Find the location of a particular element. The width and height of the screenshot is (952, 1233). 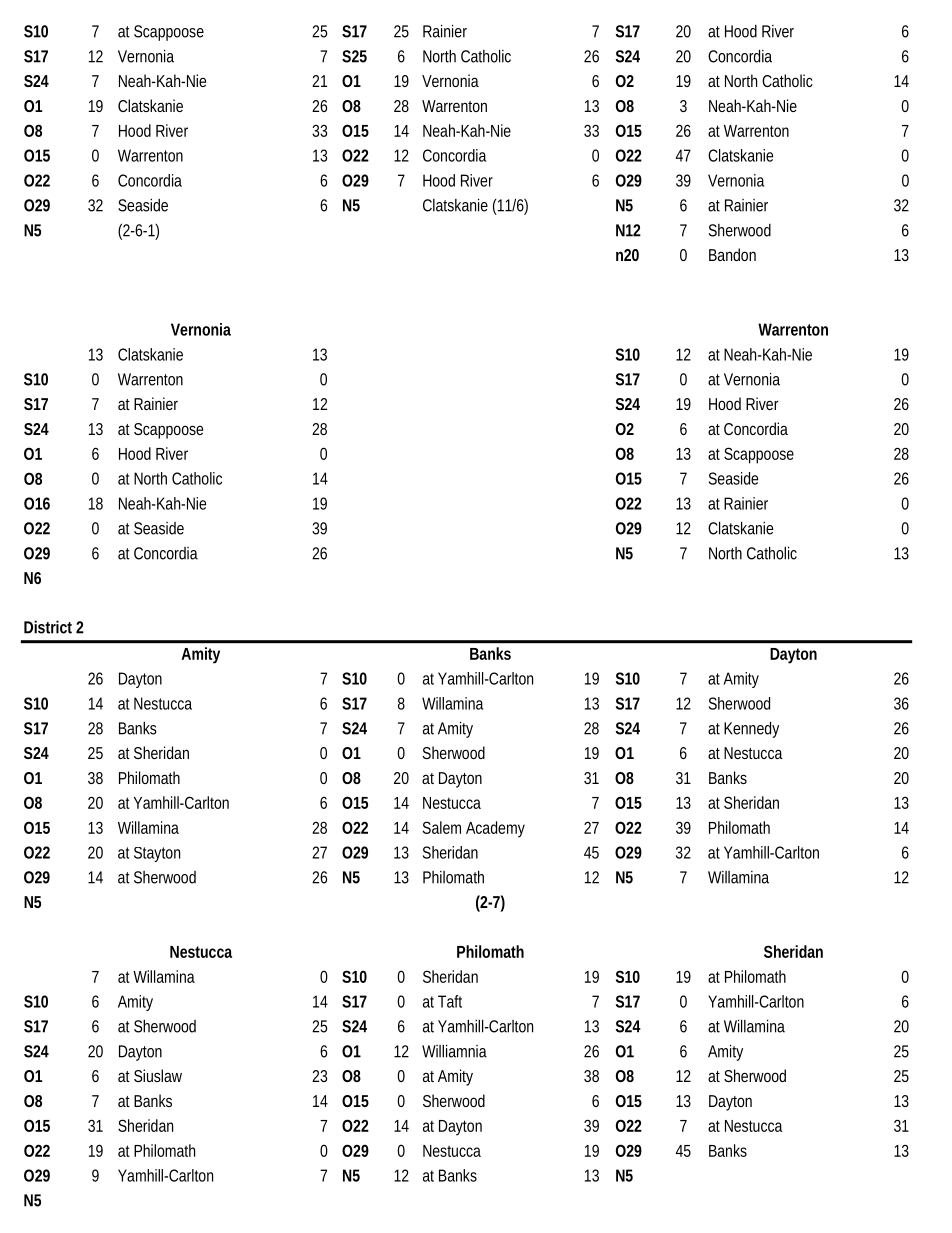

District is located at coordinates (48, 627).
